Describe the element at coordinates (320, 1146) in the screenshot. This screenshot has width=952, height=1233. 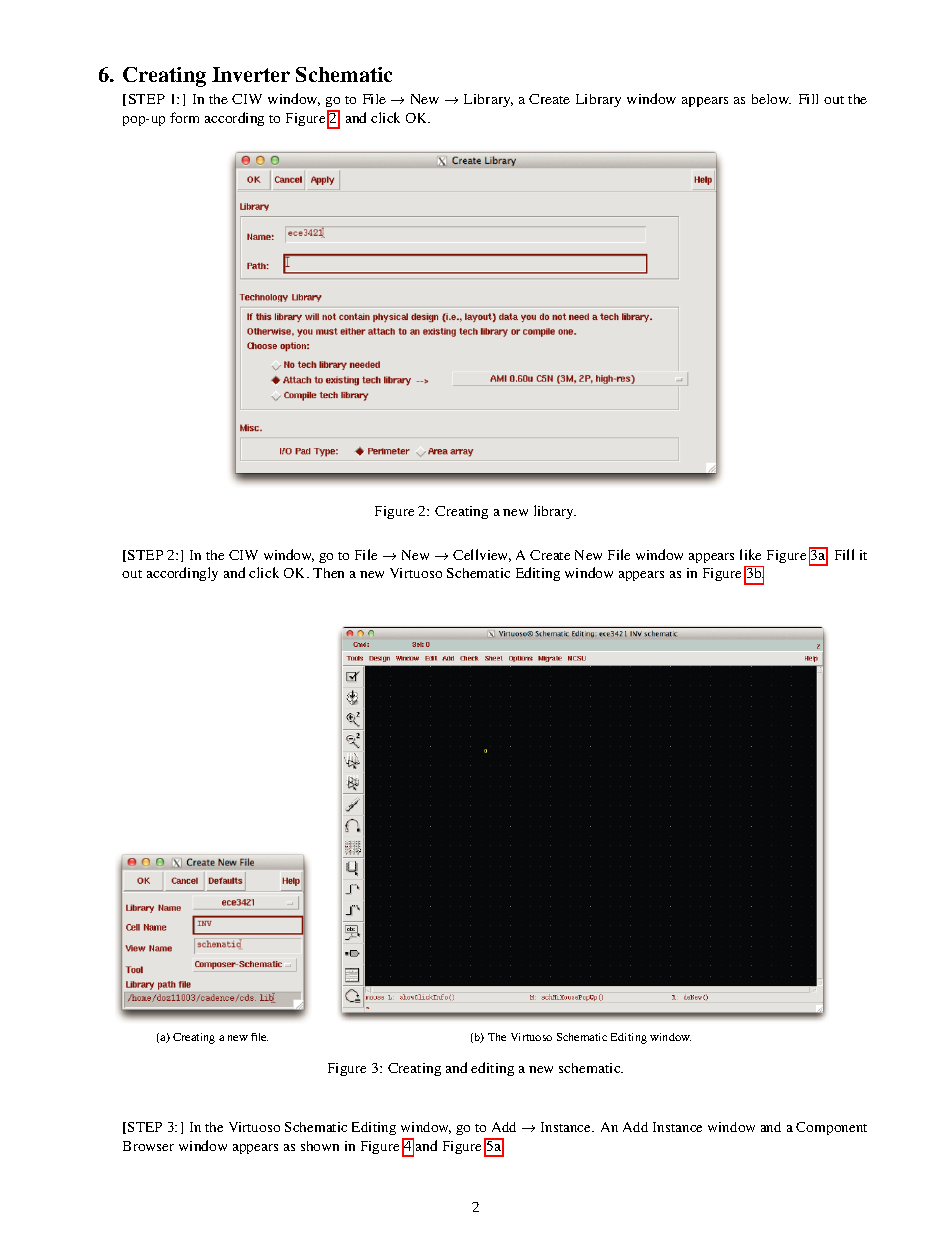
I see `shown` at that location.
